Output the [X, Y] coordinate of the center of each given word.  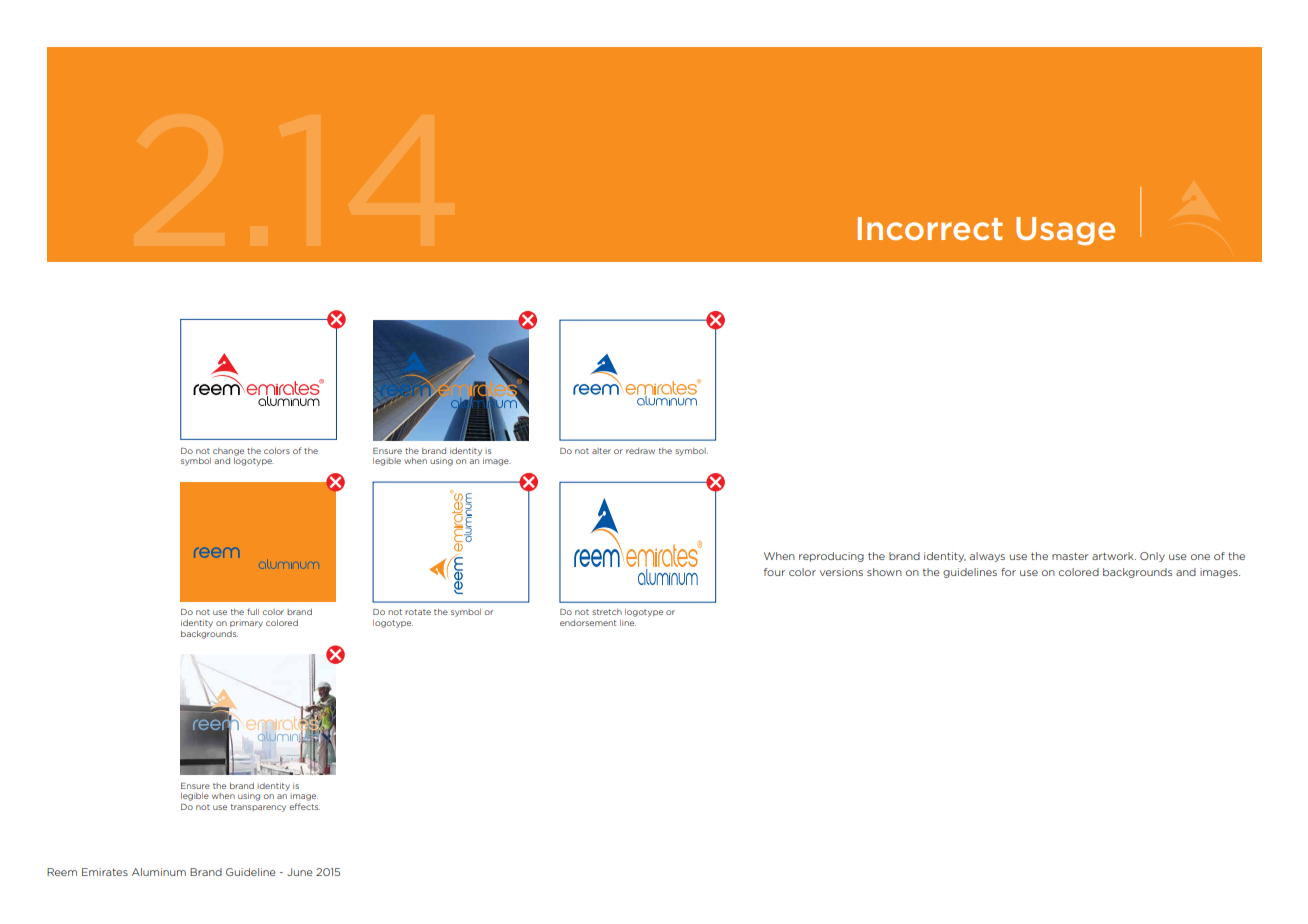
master [1070, 556]
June [300, 872]
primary [246, 624]
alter [601, 451]
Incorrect [930, 228]
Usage [1065, 231]
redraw [640, 451]
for [1008, 572]
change [228, 452]
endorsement [588, 623]
